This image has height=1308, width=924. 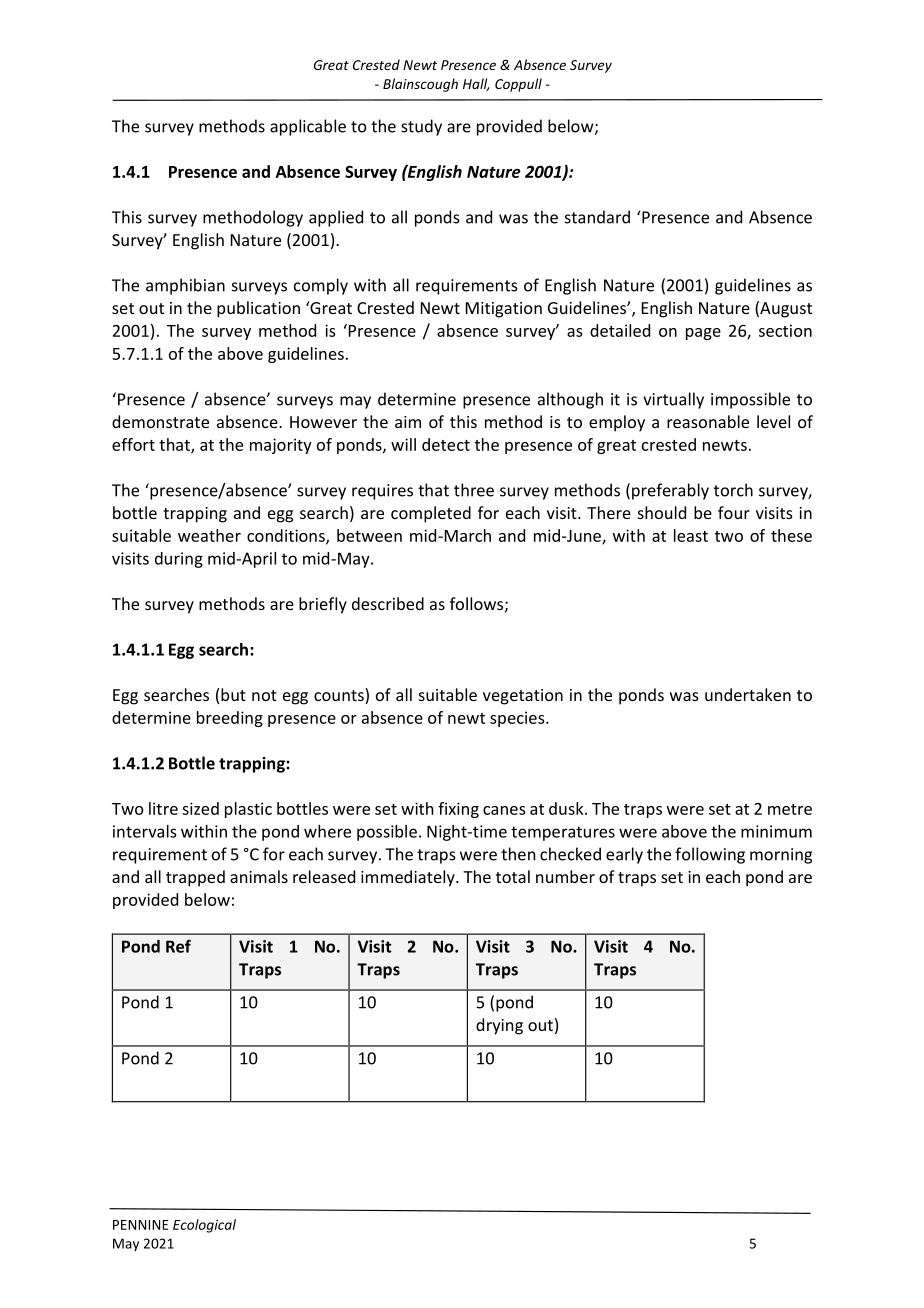 What do you see at coordinates (748, 694) in the image?
I see `undertaken` at bounding box center [748, 694].
